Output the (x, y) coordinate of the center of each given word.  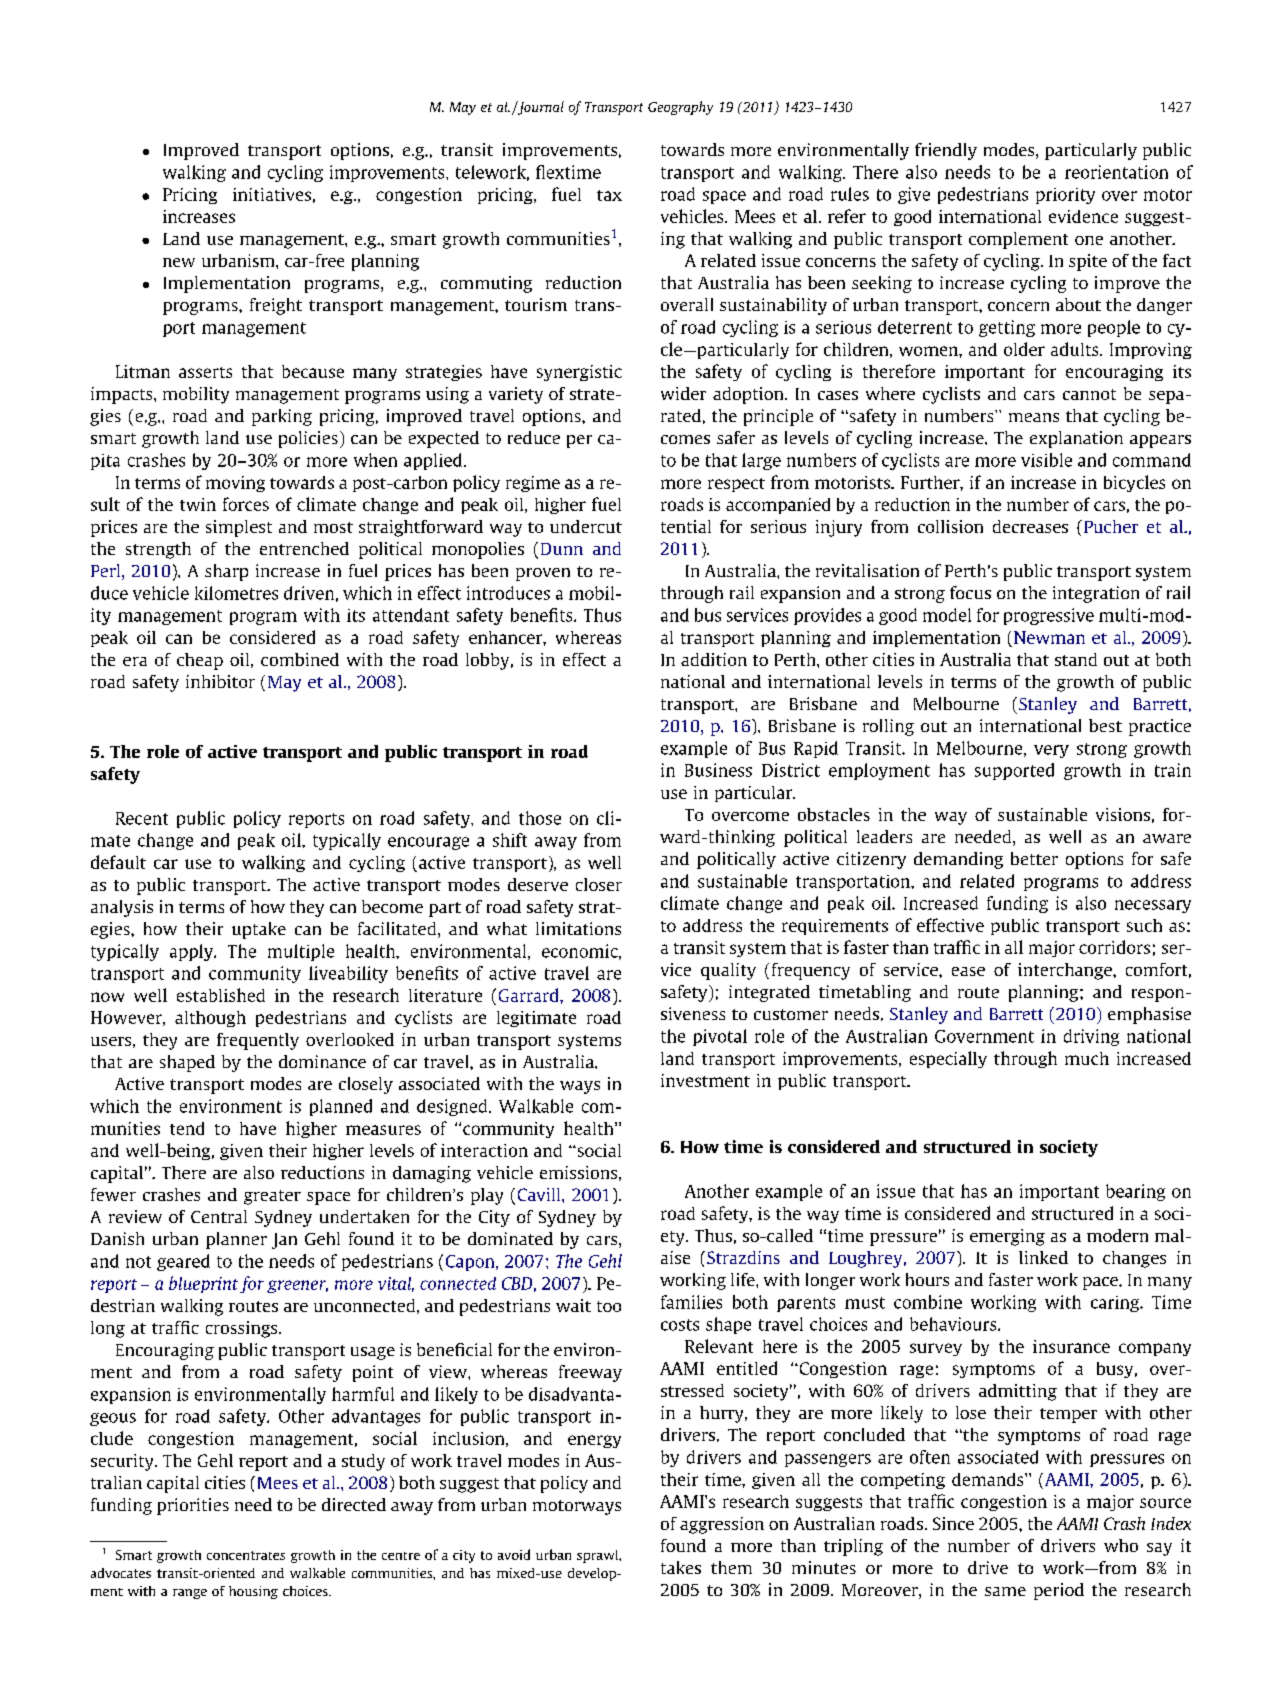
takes (681, 1567)
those (540, 818)
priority (1065, 196)
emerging (1007, 1237)
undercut (586, 526)
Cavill (540, 1194)
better (1034, 858)
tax (609, 195)
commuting (486, 284)
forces (246, 504)
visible (1046, 460)
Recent (142, 818)
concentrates (246, 1555)
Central (219, 1216)
